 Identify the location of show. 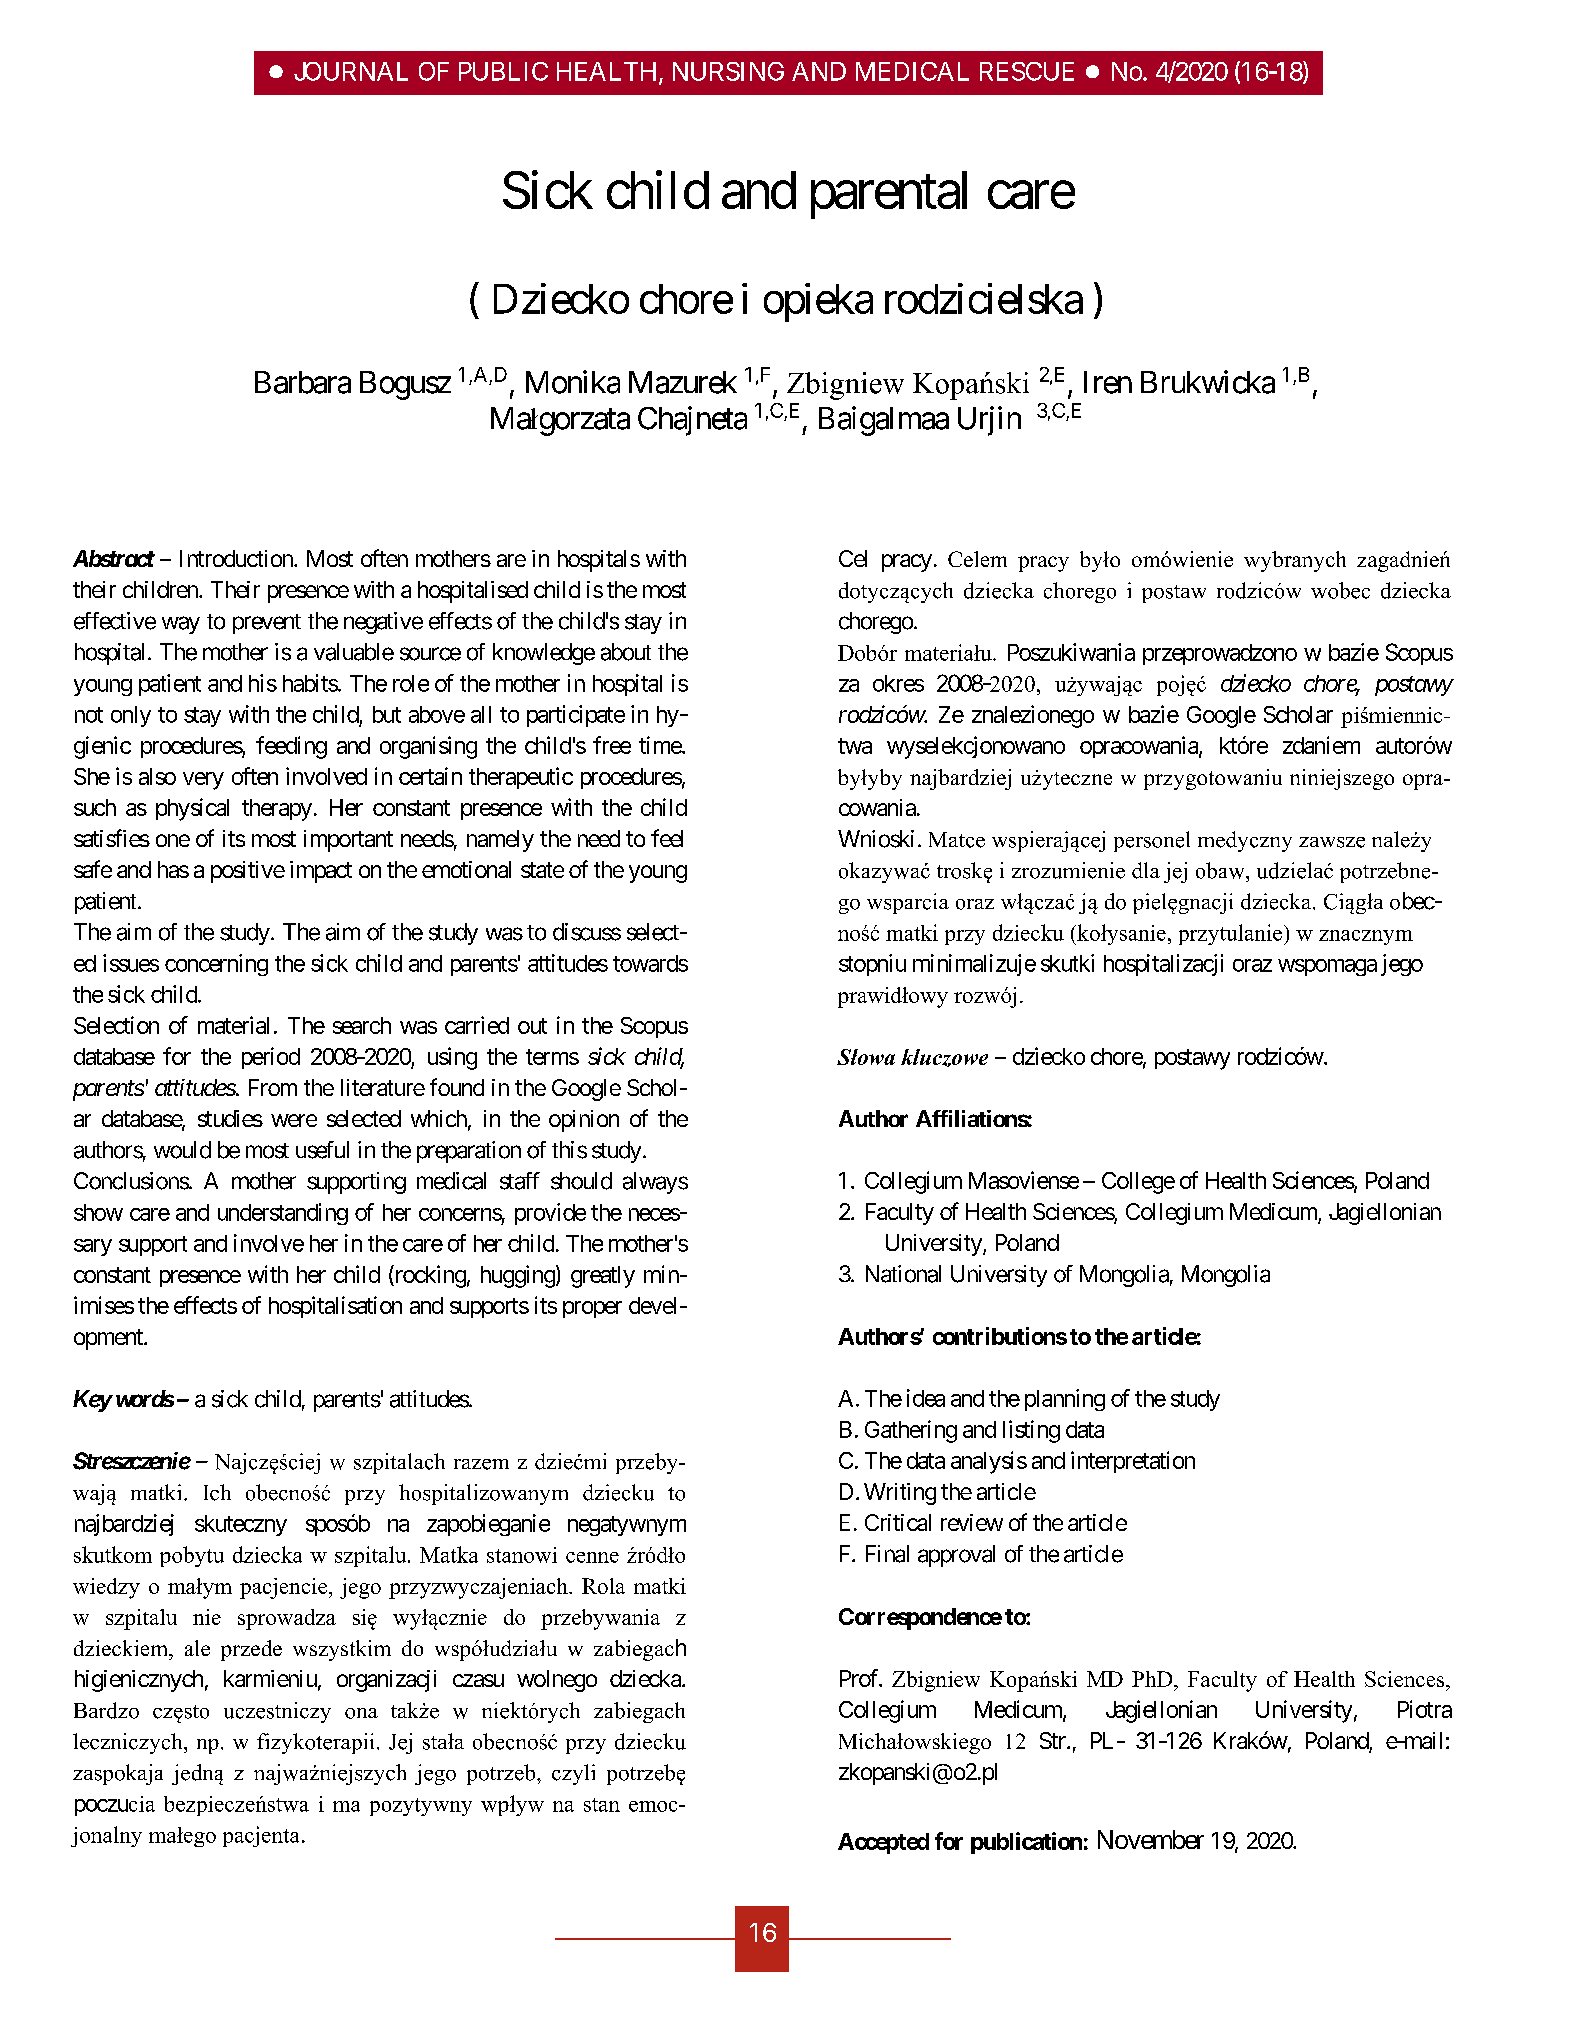
(98, 1212).
